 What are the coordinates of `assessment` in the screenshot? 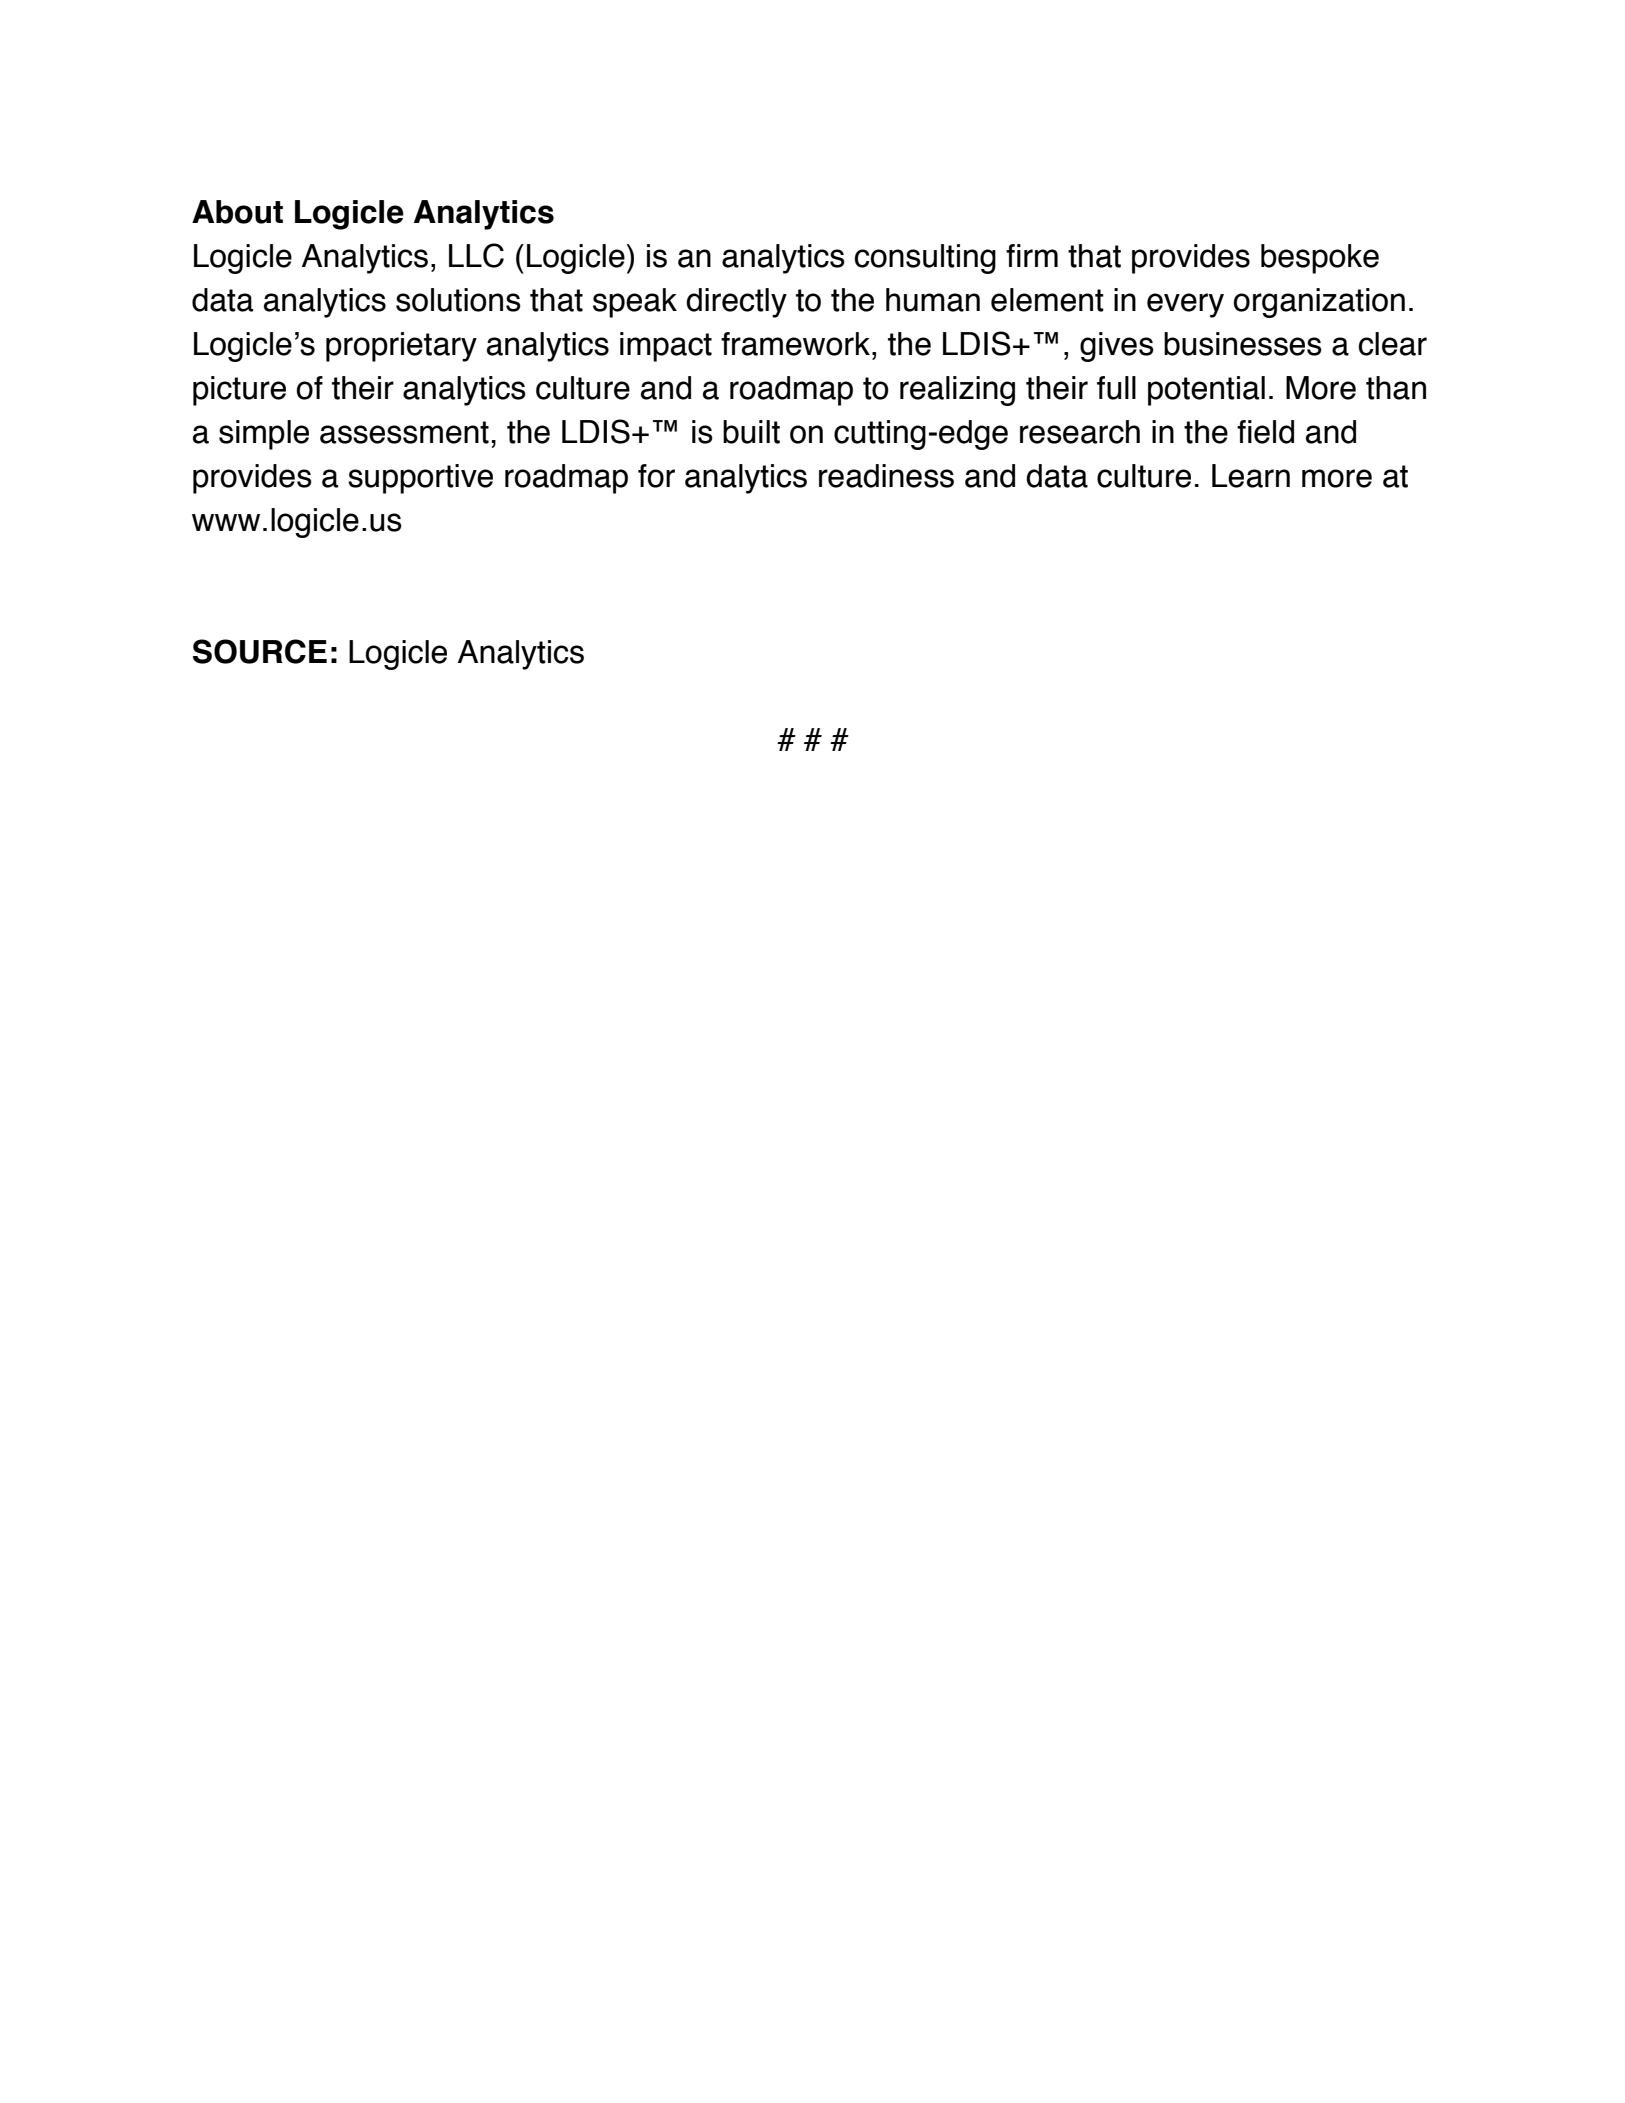 It's located at (404, 432).
